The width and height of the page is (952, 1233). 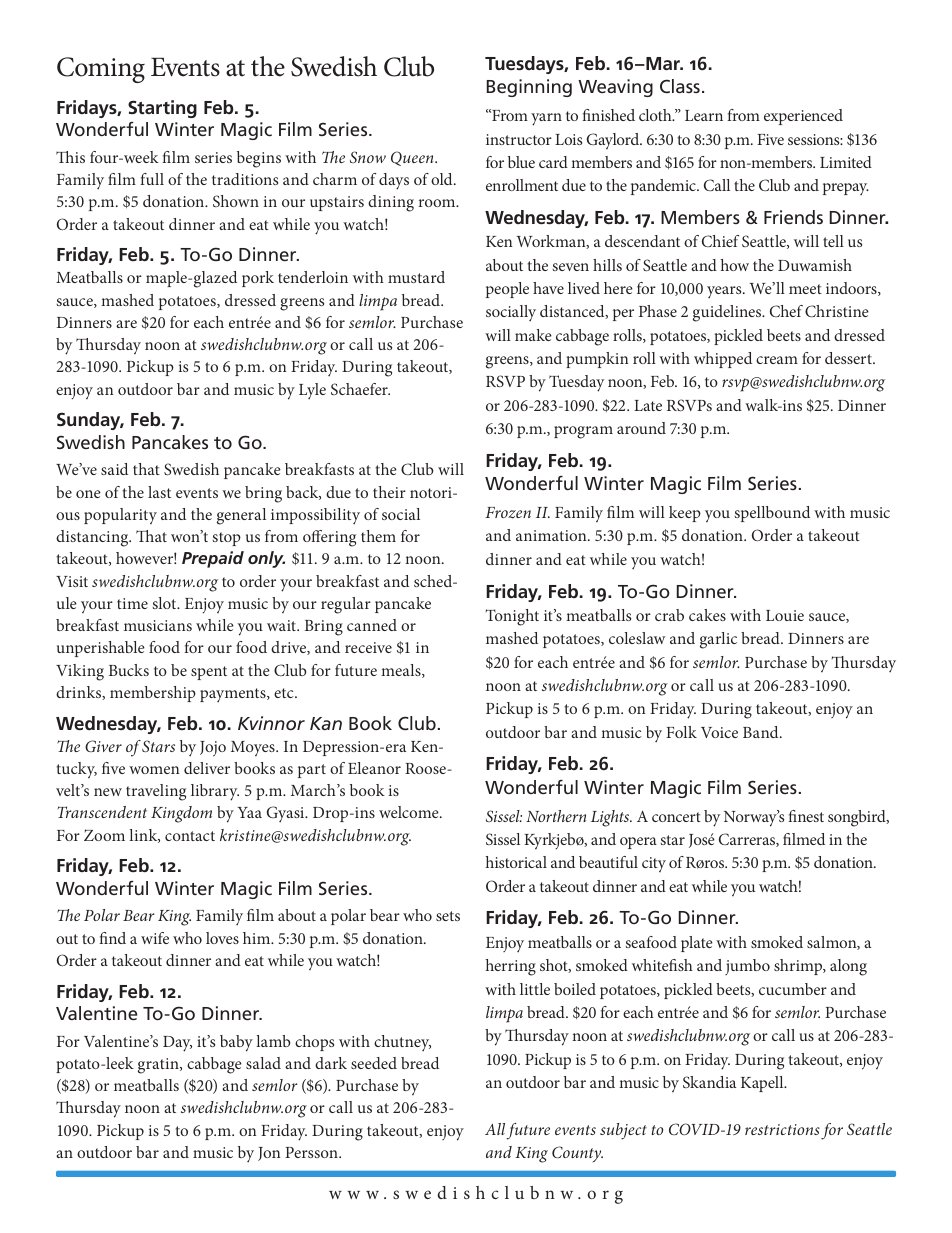 I want to click on welcome, so click(x=410, y=812).
